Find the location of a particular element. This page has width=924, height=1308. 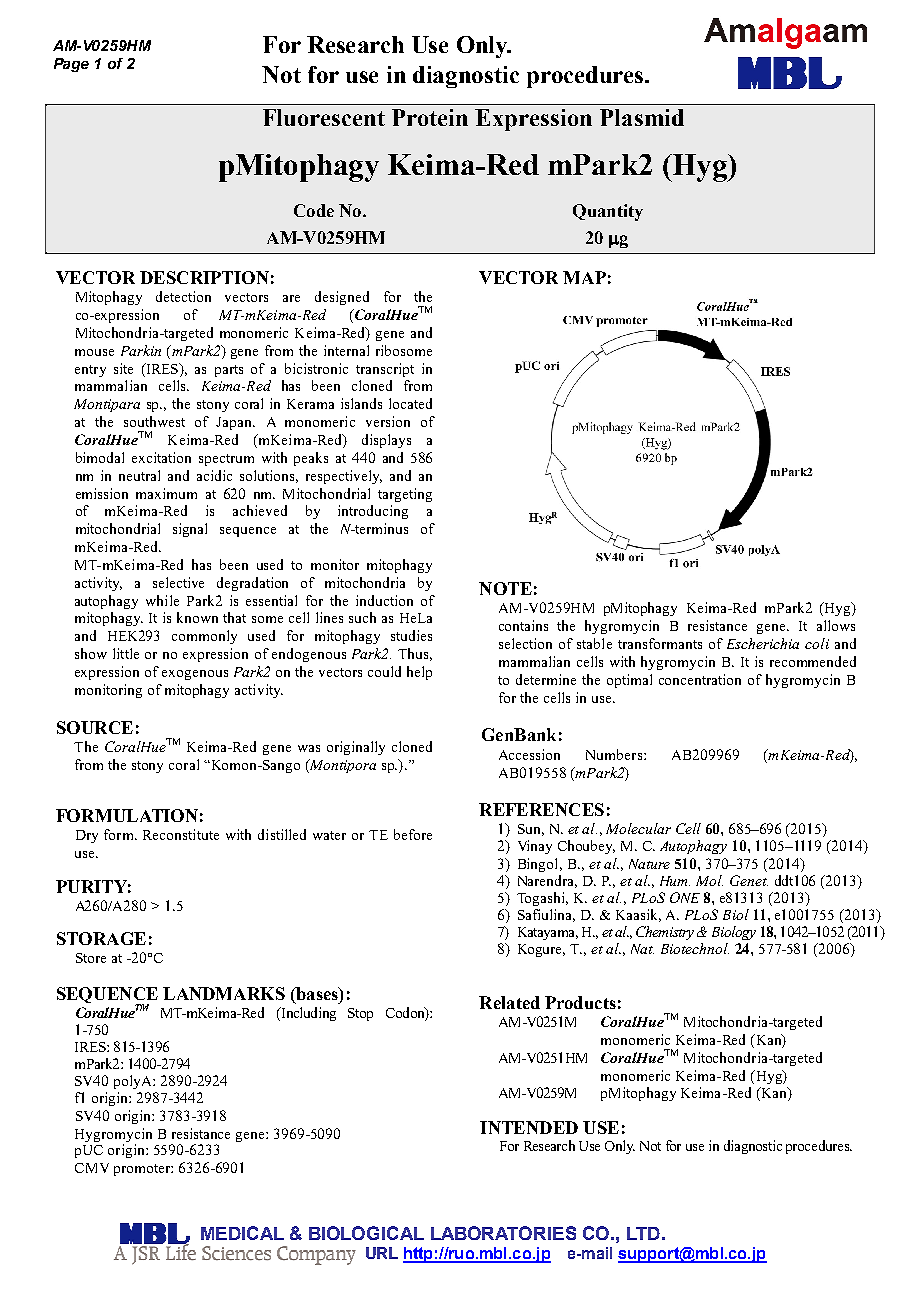

MEDICAL is located at coordinates (242, 1233).
